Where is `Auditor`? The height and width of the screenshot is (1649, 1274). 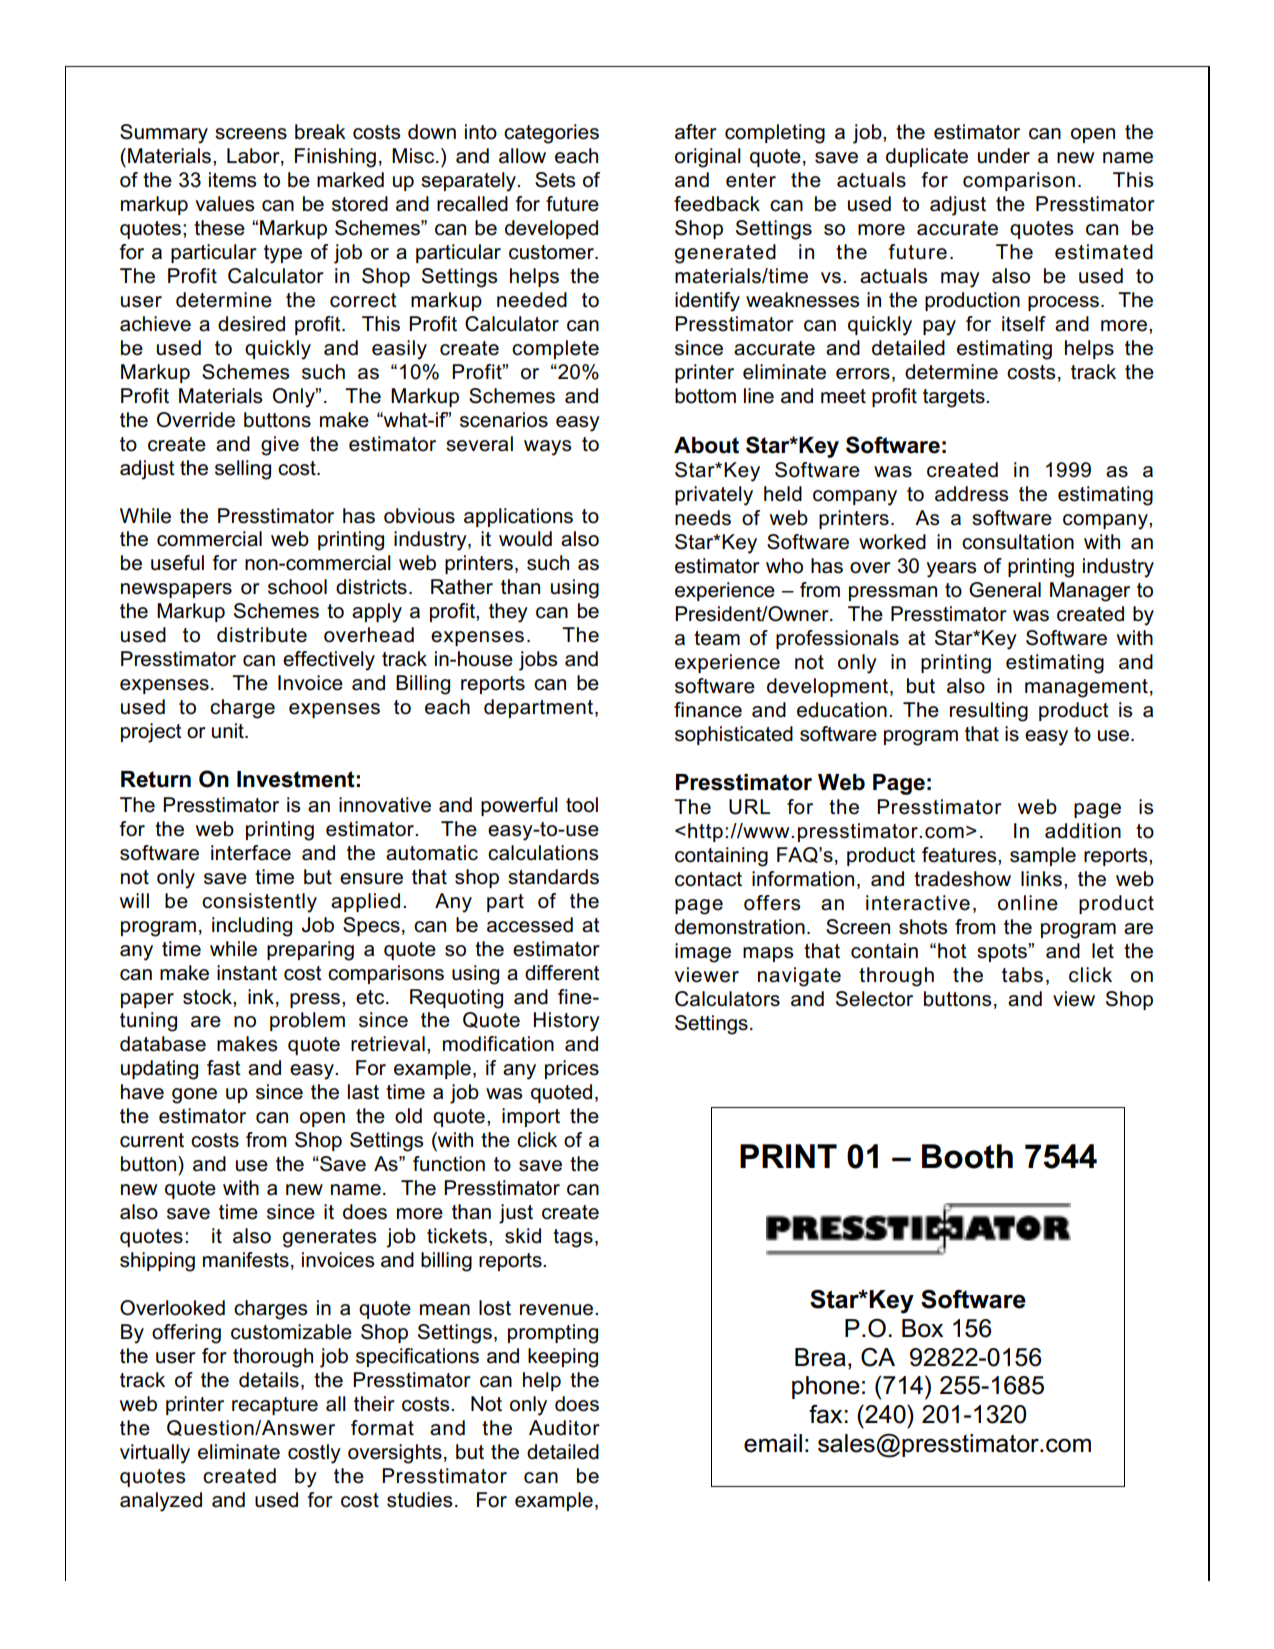
Auditor is located at coordinates (564, 1428).
